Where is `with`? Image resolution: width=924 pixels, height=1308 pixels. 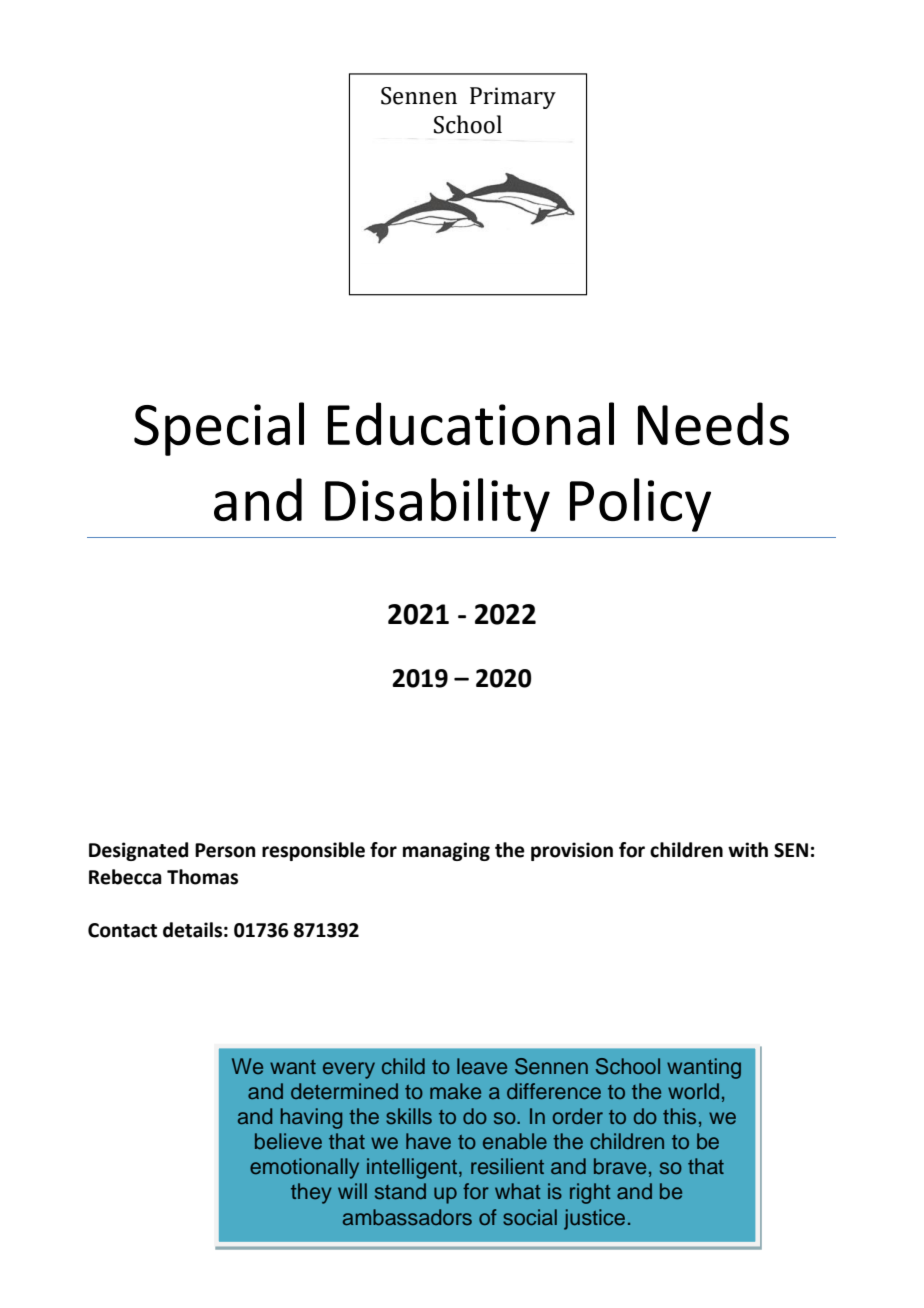
with is located at coordinates (748, 850).
